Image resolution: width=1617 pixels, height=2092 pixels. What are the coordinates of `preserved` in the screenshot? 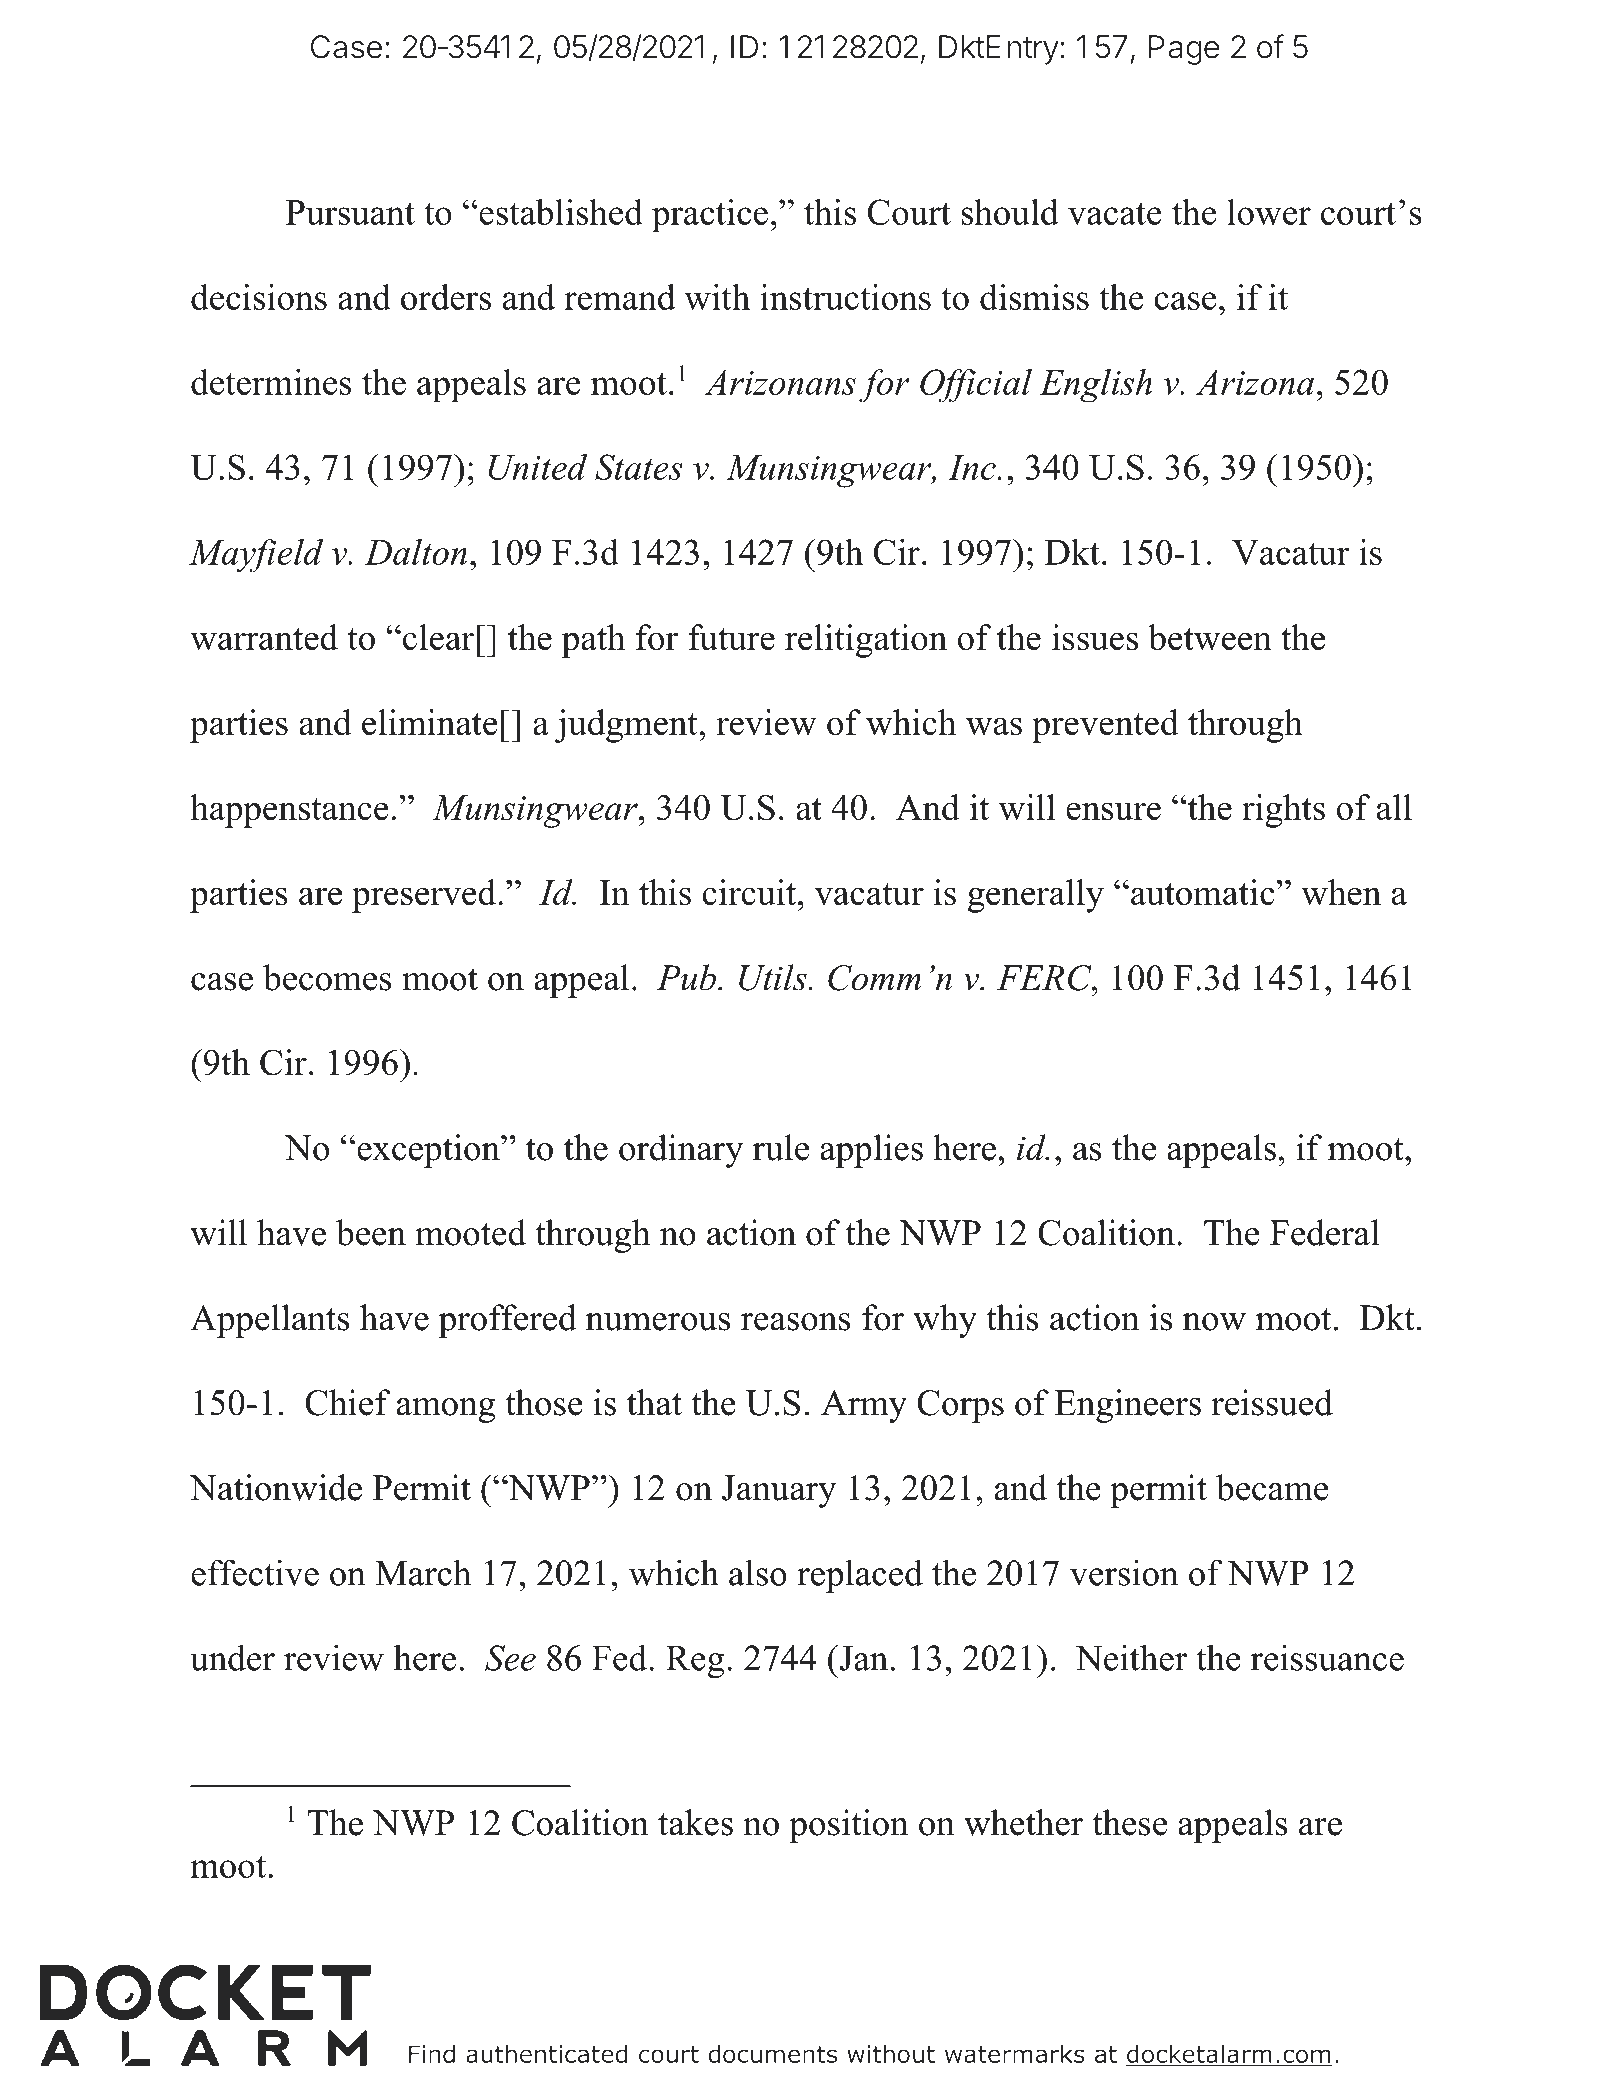 It's located at (424, 896).
